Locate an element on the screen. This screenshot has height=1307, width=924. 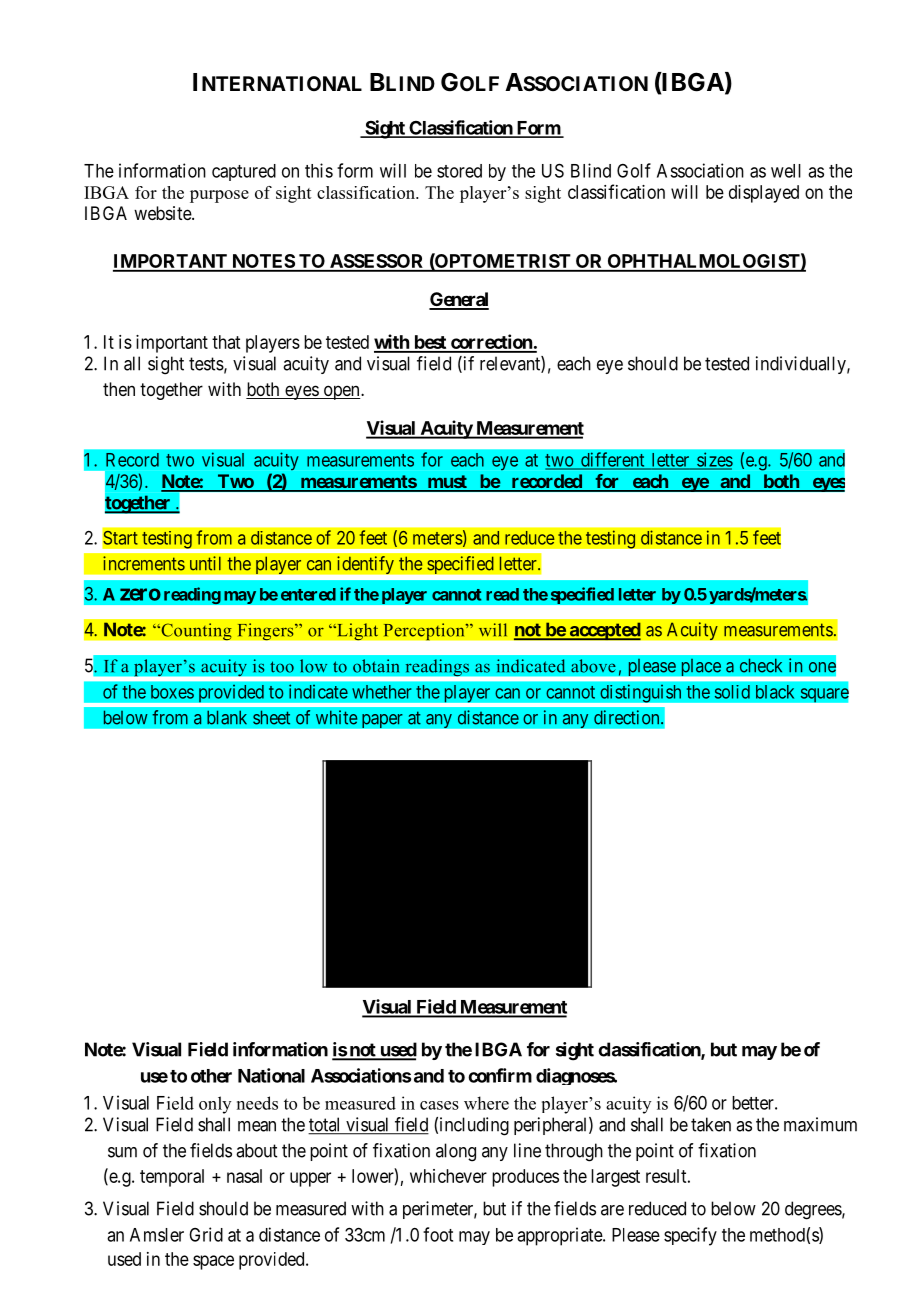
purpose is located at coordinates (219, 196).
